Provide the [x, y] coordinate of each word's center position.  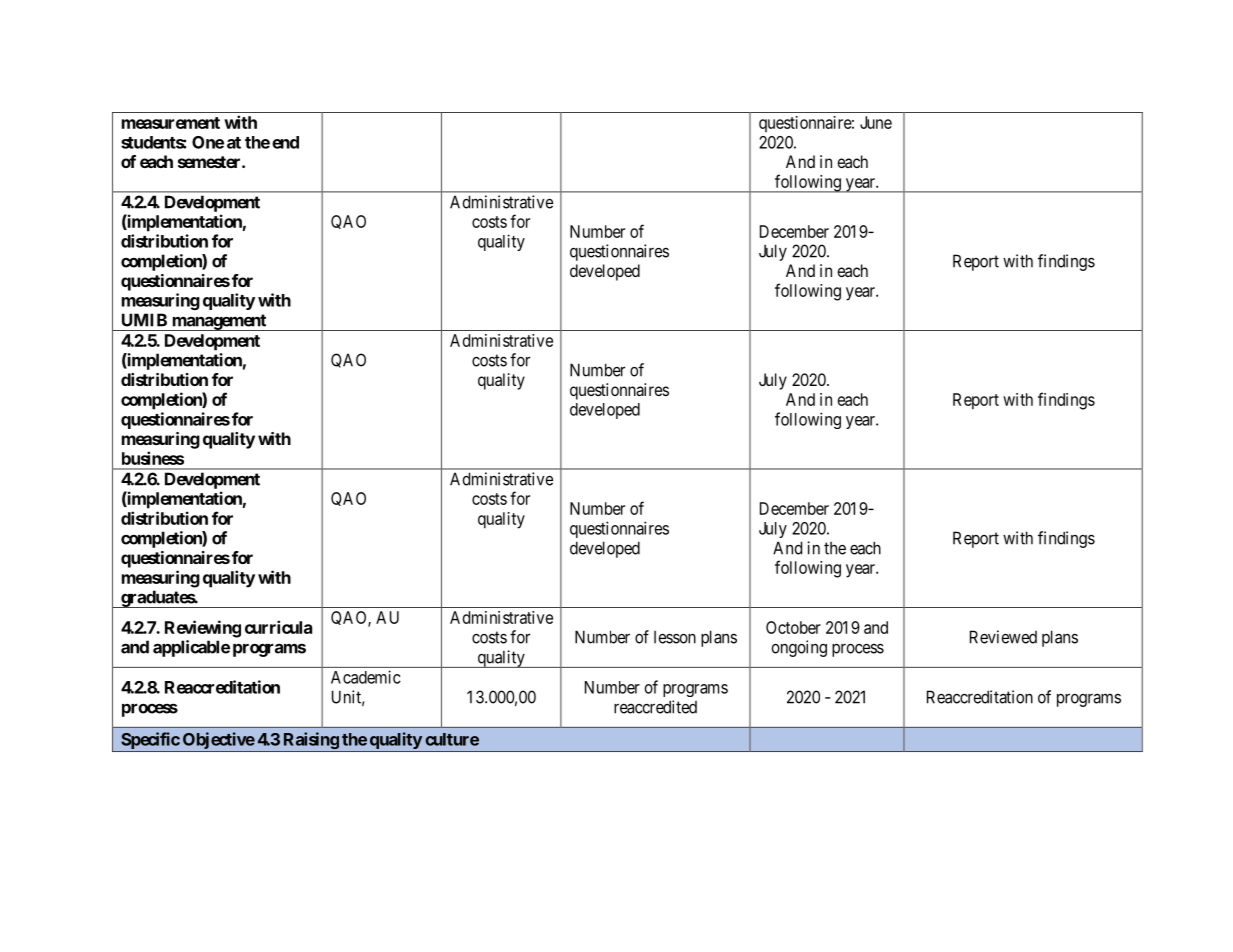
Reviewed [1003, 637]
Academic [366, 677]
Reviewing [203, 629]
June [876, 122]
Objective [219, 740]
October [793, 627]
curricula [278, 627]
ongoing [799, 648]
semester [210, 162]
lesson [675, 637]
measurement [171, 123]
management [219, 322]
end [285, 142]
